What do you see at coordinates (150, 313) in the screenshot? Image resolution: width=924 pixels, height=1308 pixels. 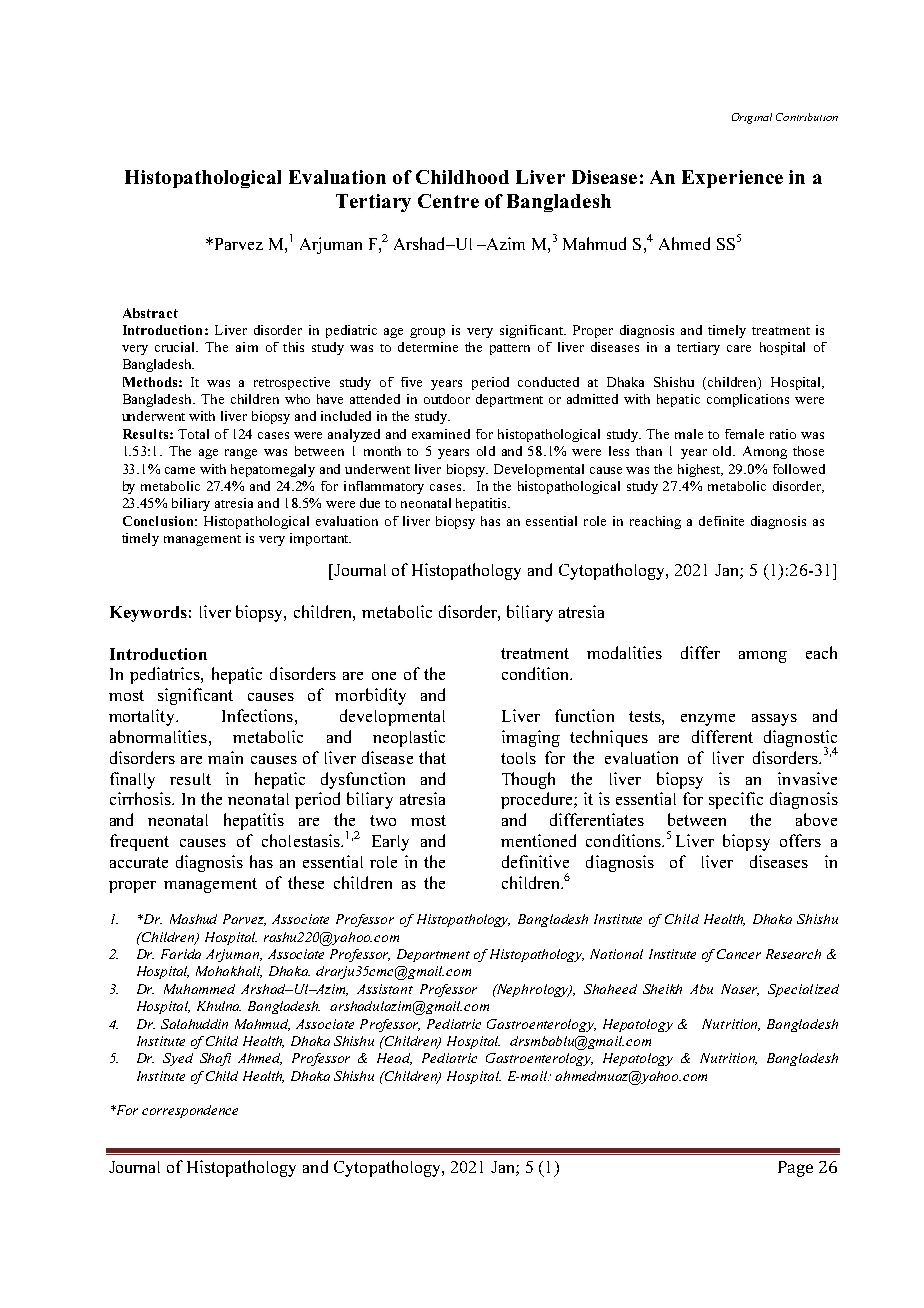 I see `Abstract` at bounding box center [150, 313].
